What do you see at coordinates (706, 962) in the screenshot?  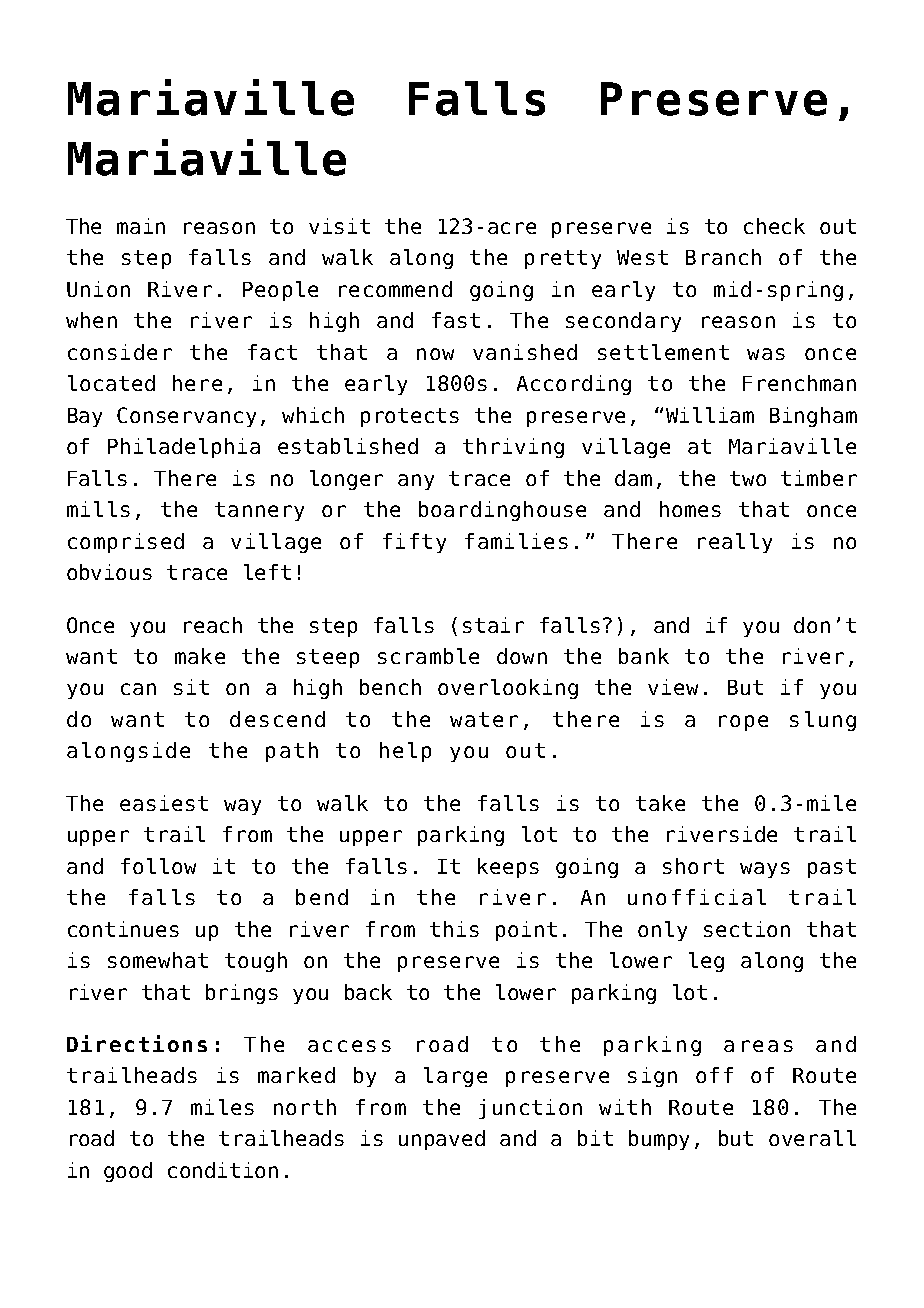 I see `leg` at bounding box center [706, 962].
